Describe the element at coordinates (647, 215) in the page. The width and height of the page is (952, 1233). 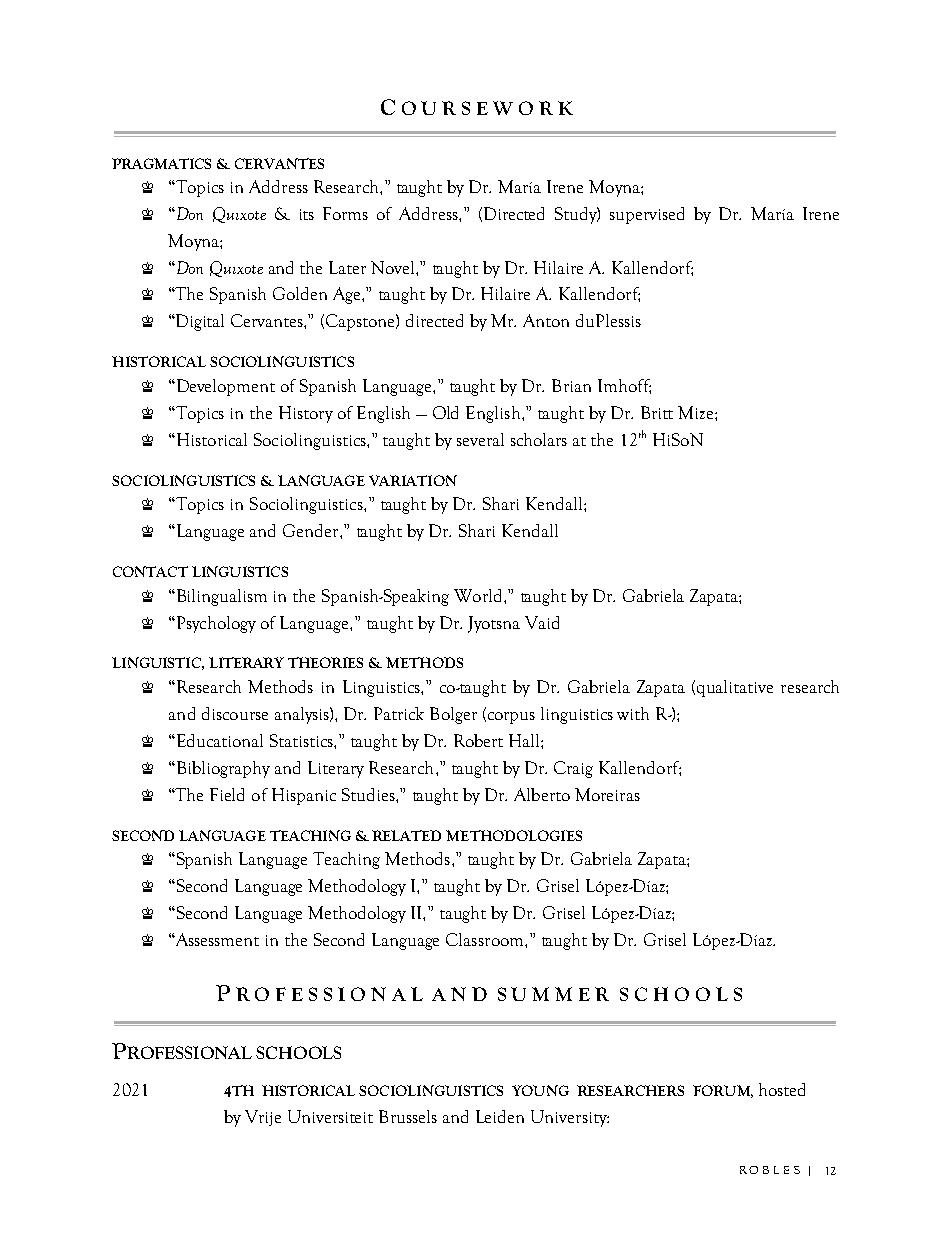
I see `supervised` at that location.
